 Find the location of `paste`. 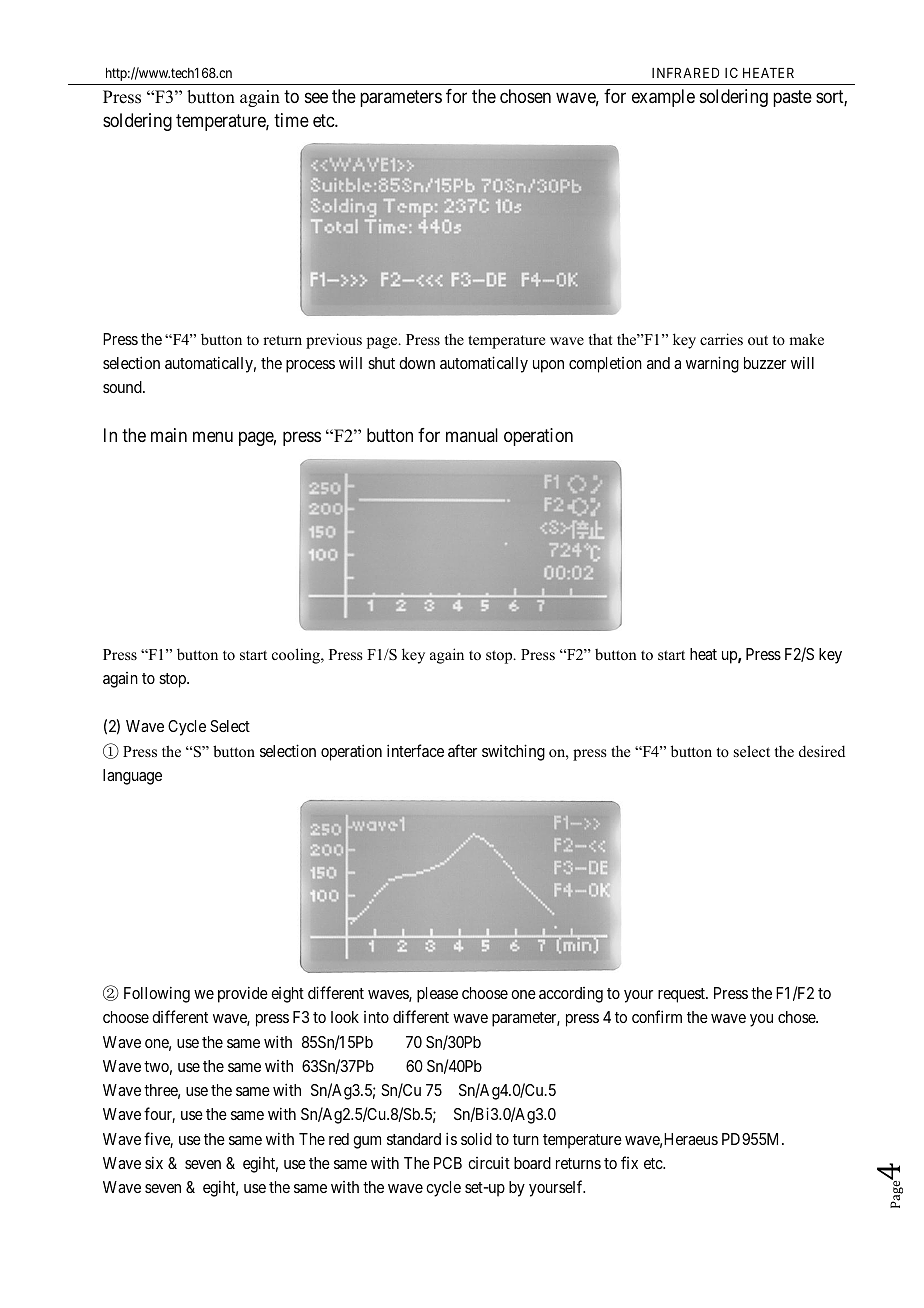

paste is located at coordinates (792, 98).
